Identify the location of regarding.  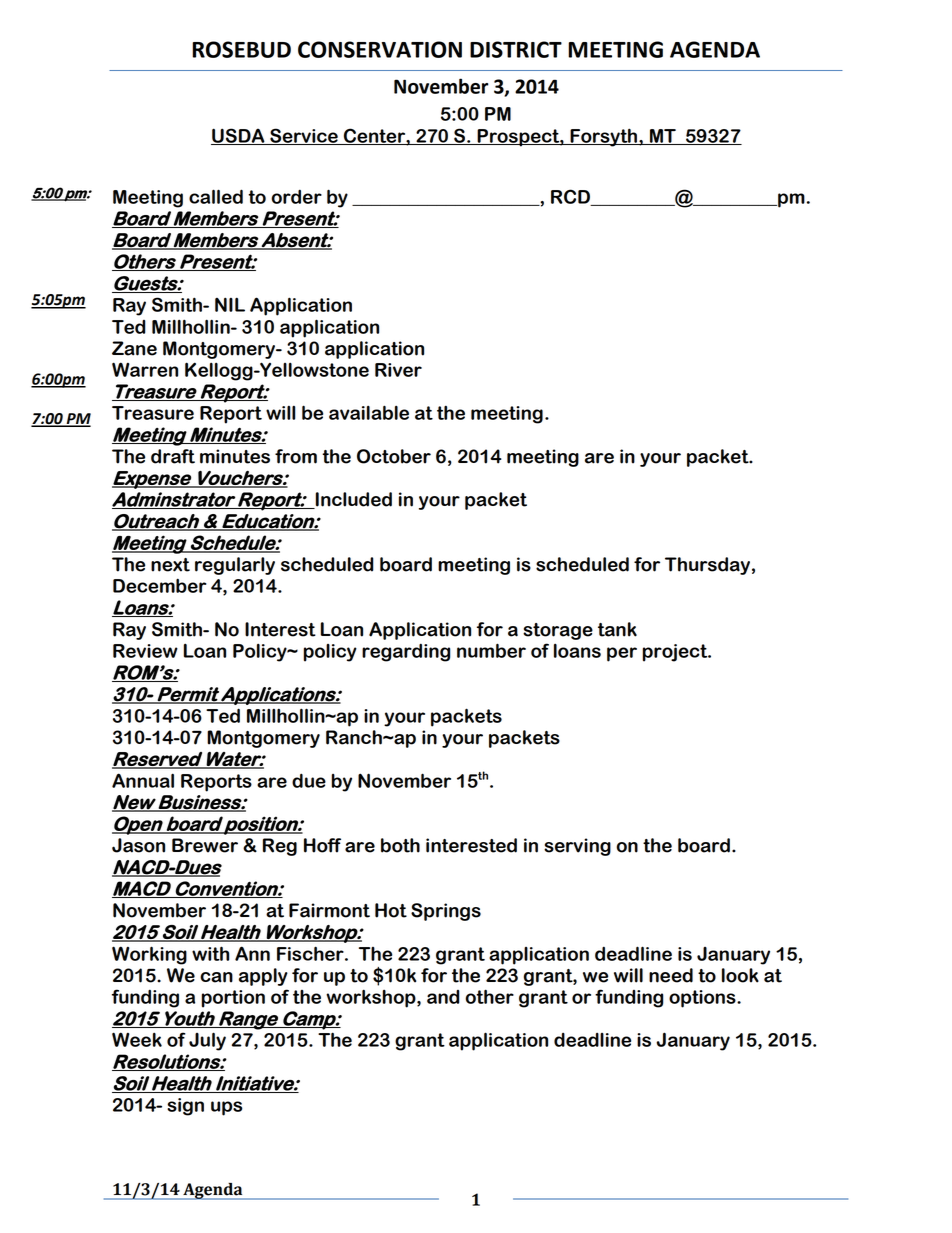
(406, 652).
